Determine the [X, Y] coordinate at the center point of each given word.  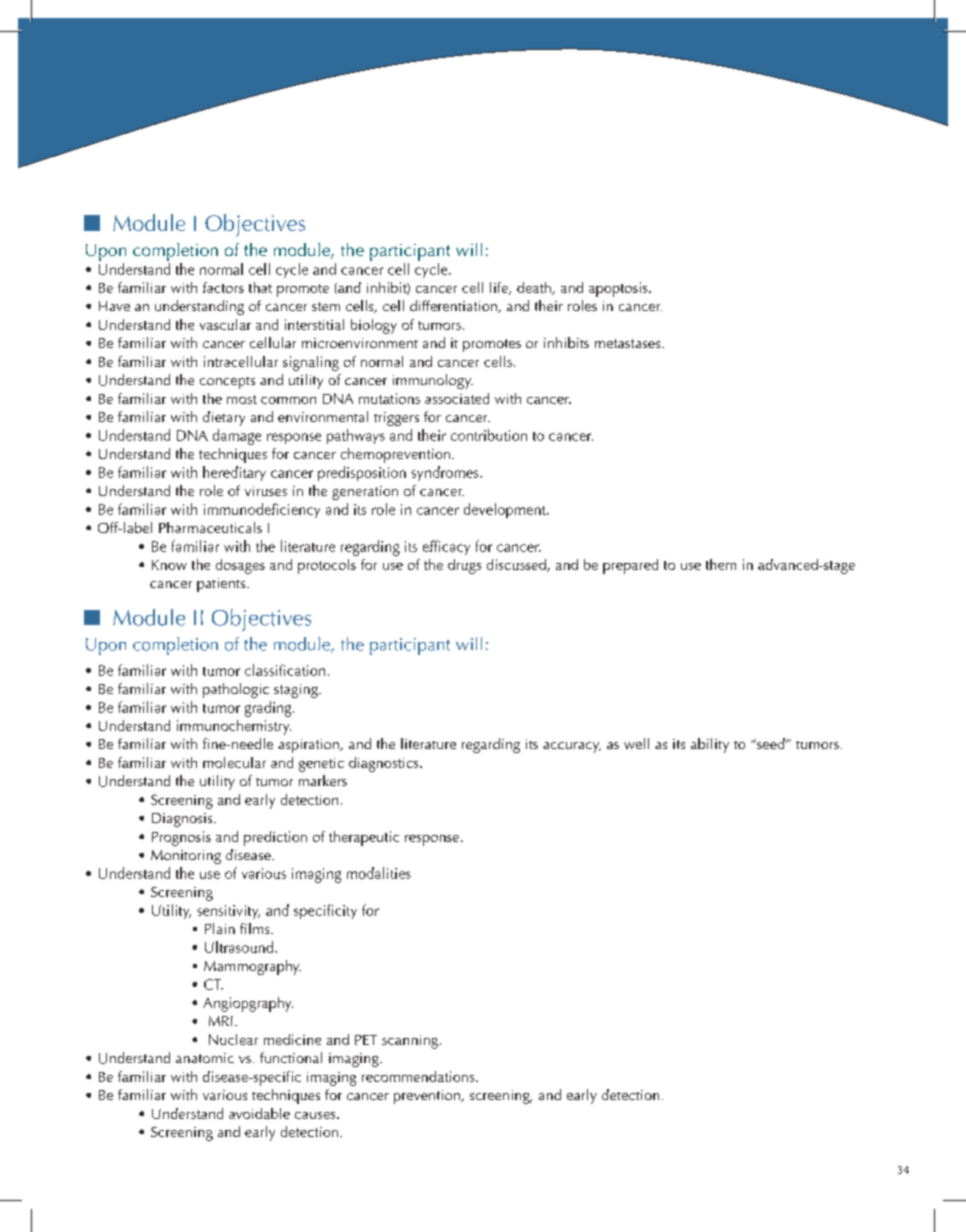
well [636, 743]
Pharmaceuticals [210, 527]
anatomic [205, 1058]
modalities [379, 873]
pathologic [236, 690]
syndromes [446, 473]
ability [710, 745]
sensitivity [228, 912]
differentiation [454, 306]
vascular [225, 324]
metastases [629, 343]
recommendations [419, 1076]
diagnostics [385, 764]
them [721, 564]
